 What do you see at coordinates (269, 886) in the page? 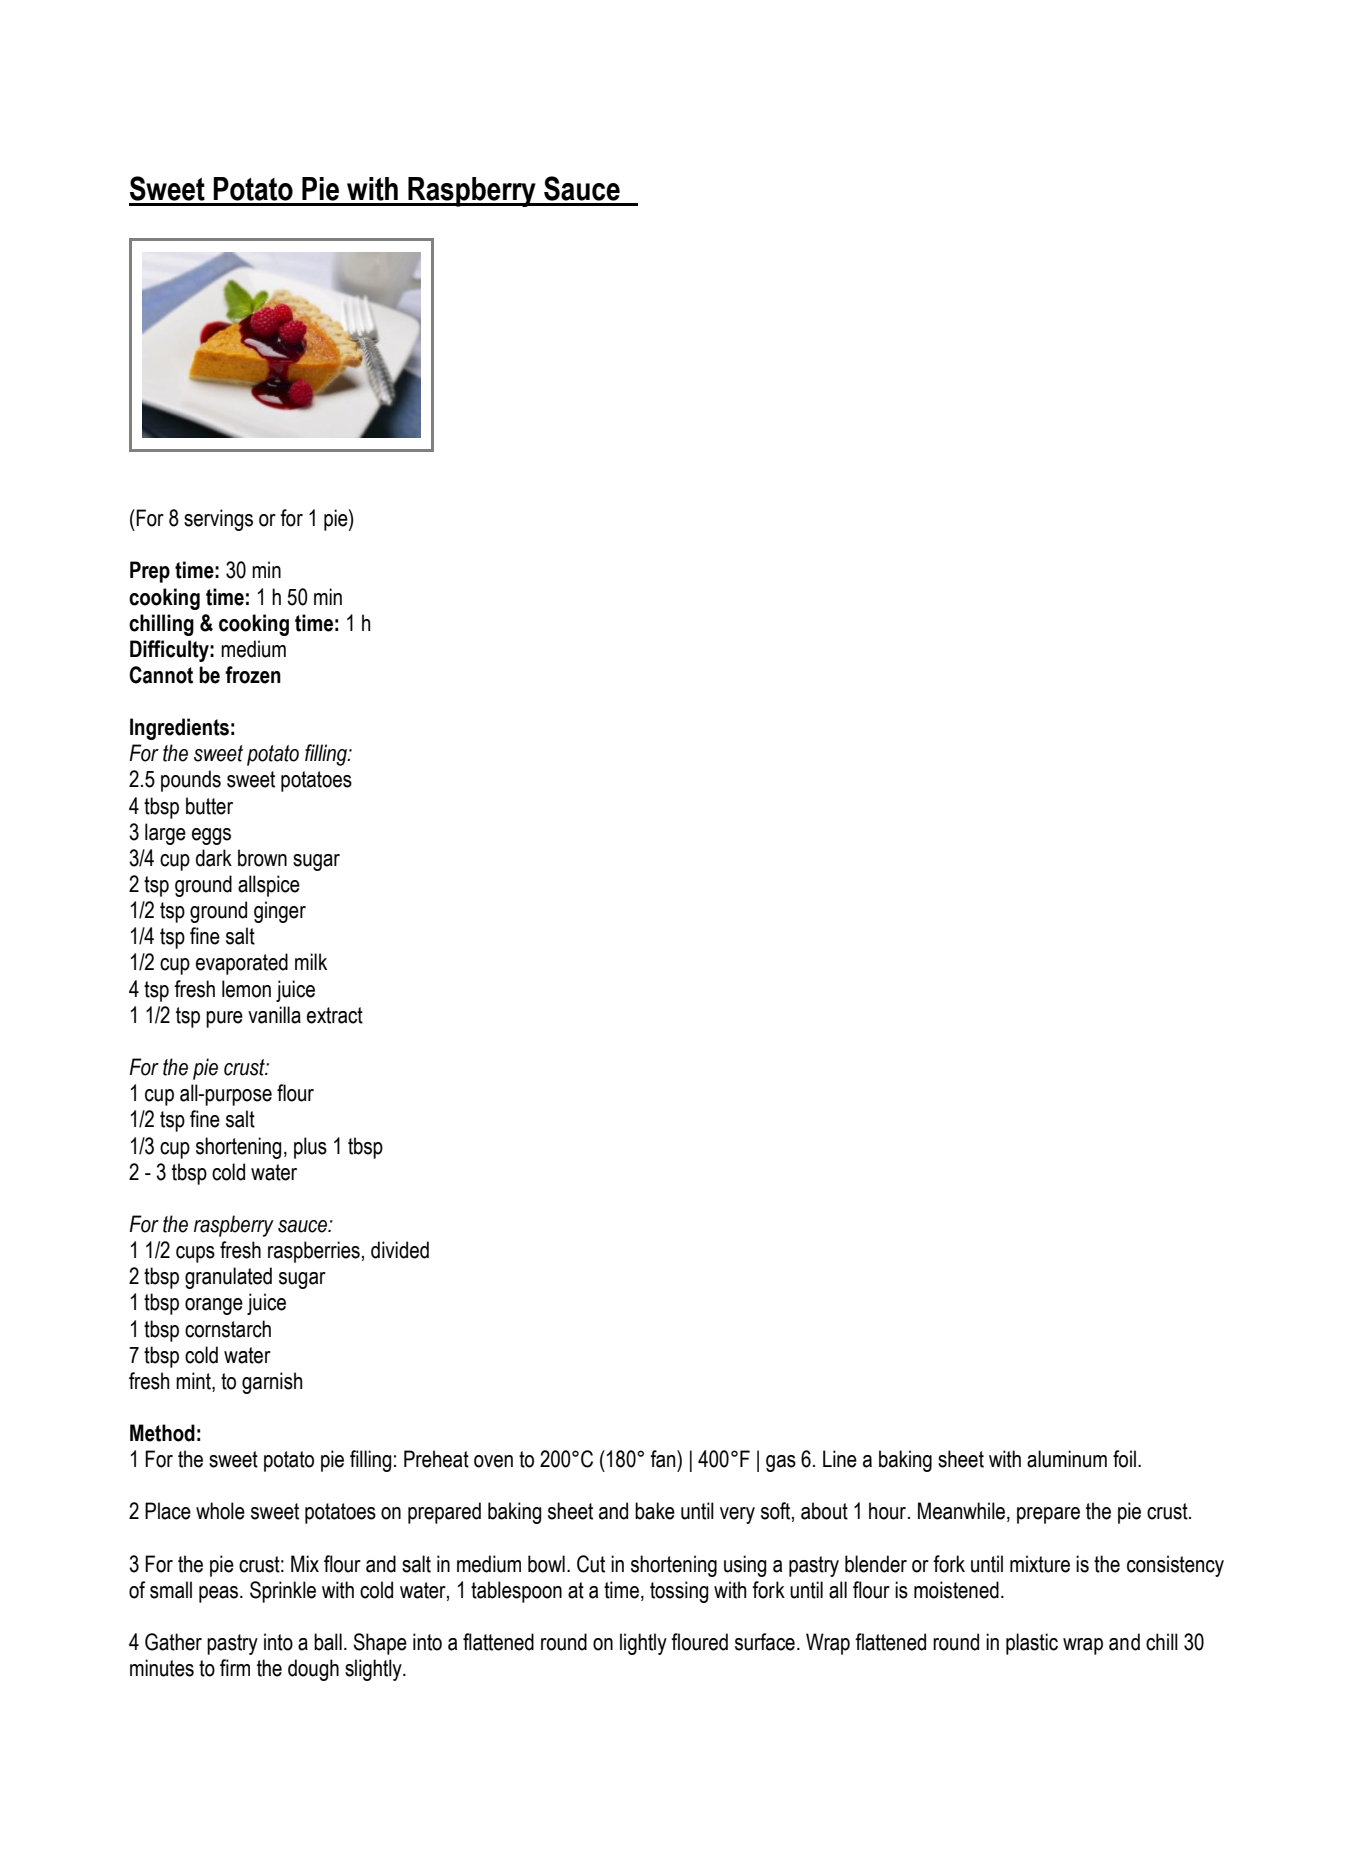
I see `allspice` at bounding box center [269, 886].
